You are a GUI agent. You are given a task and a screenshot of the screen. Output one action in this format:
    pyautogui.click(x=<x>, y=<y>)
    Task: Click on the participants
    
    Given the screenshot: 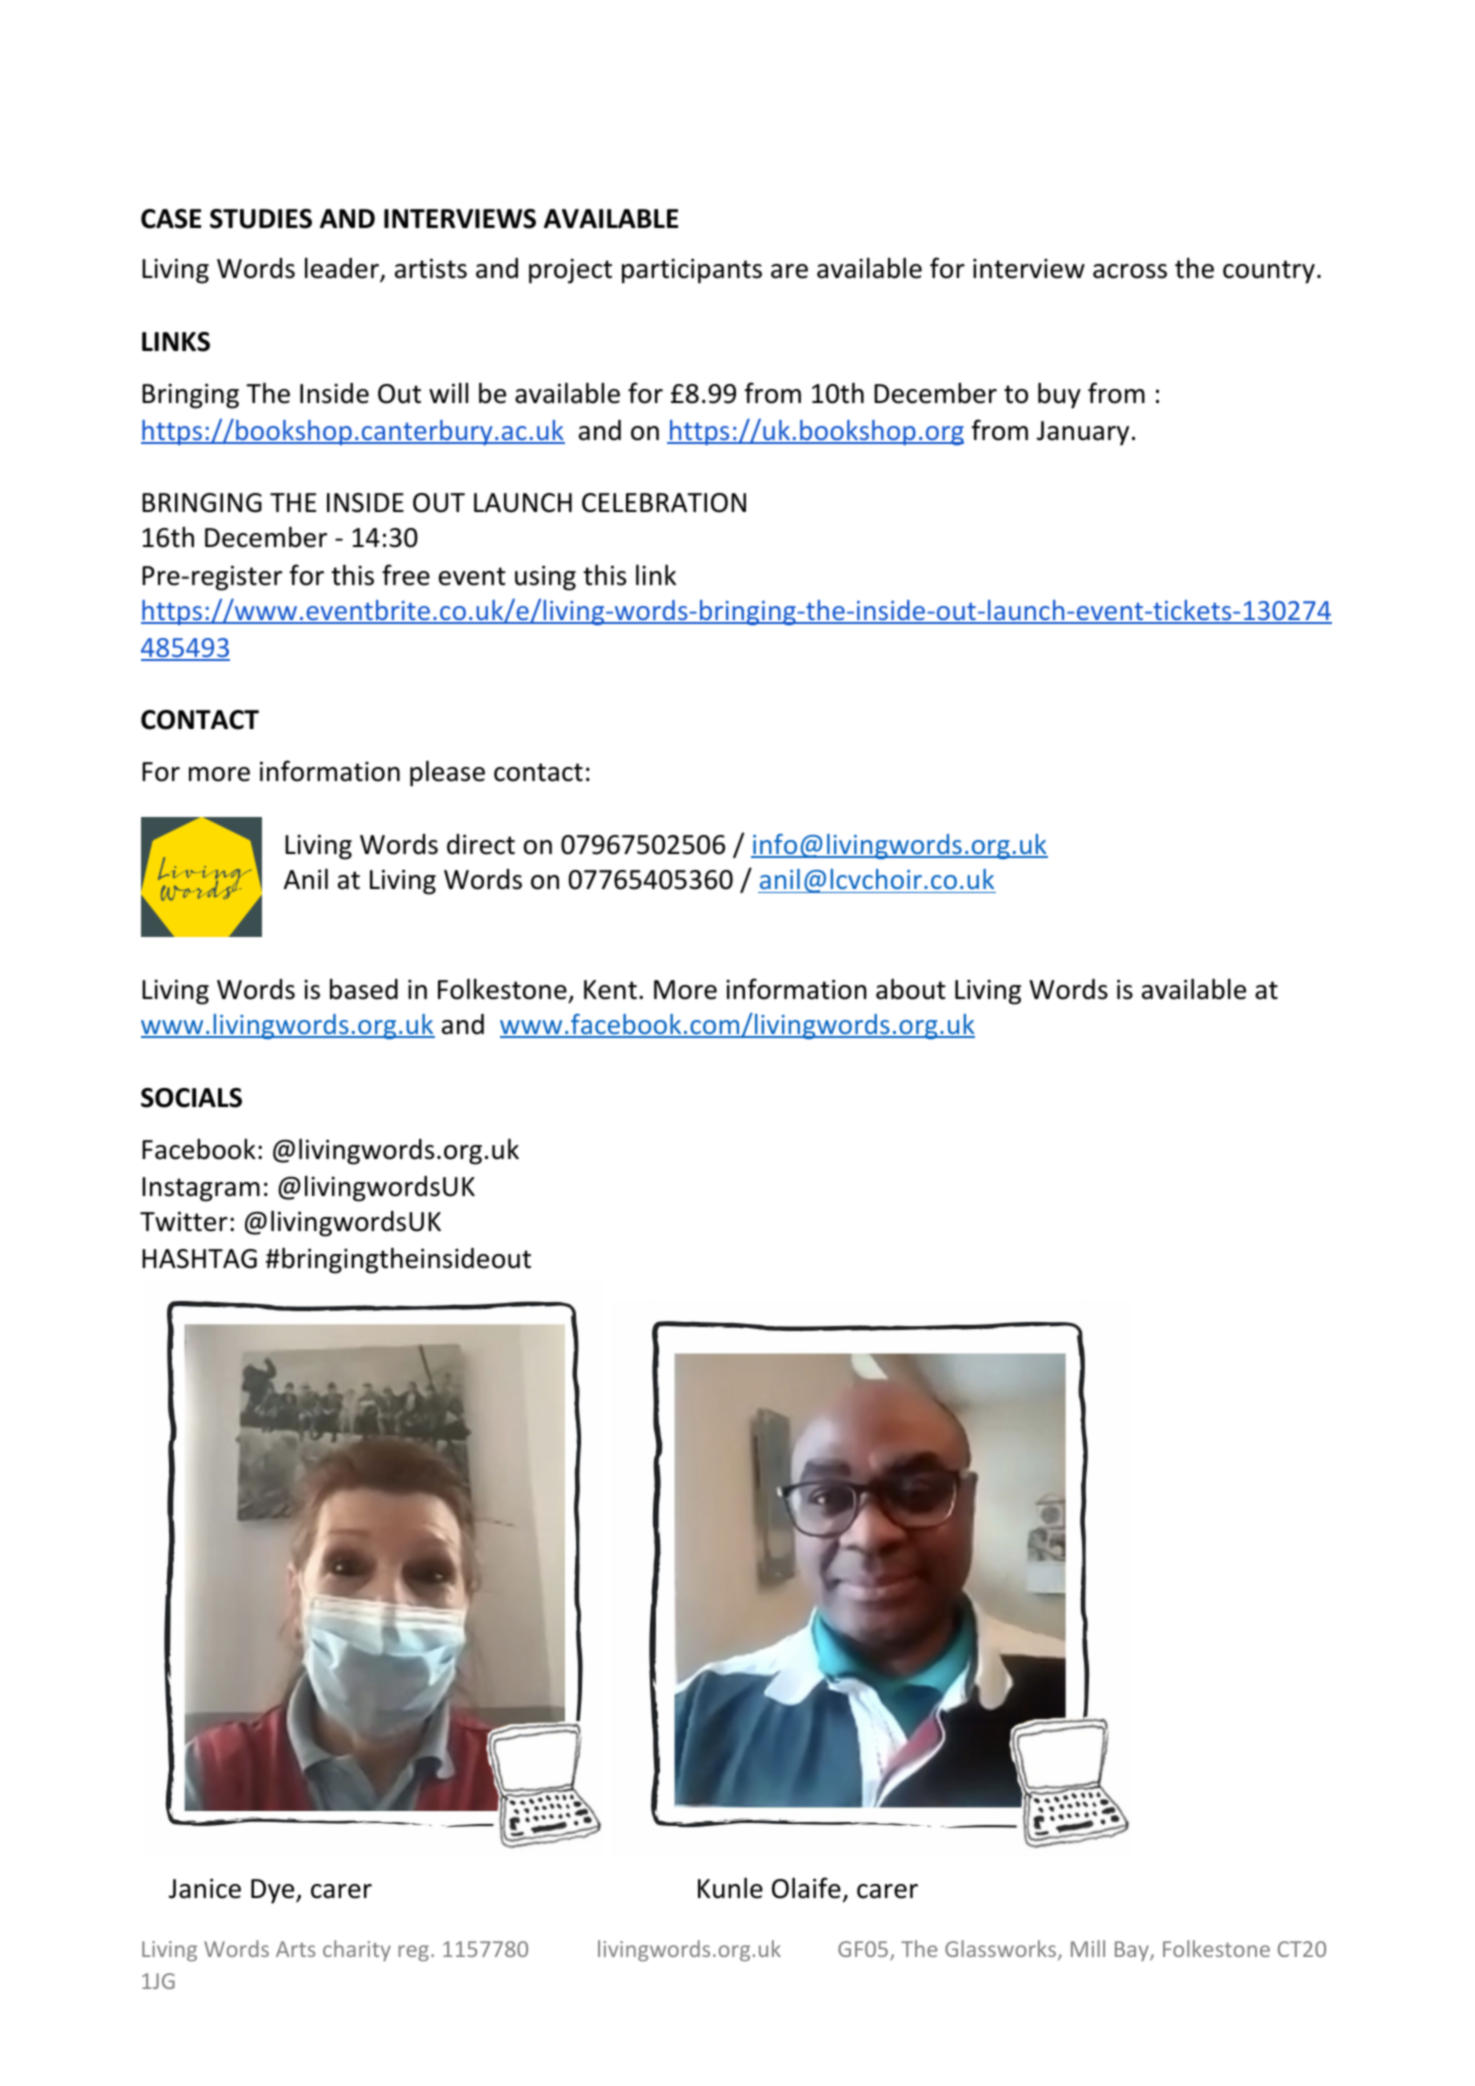 What is the action you would take?
    pyautogui.click(x=692, y=271)
